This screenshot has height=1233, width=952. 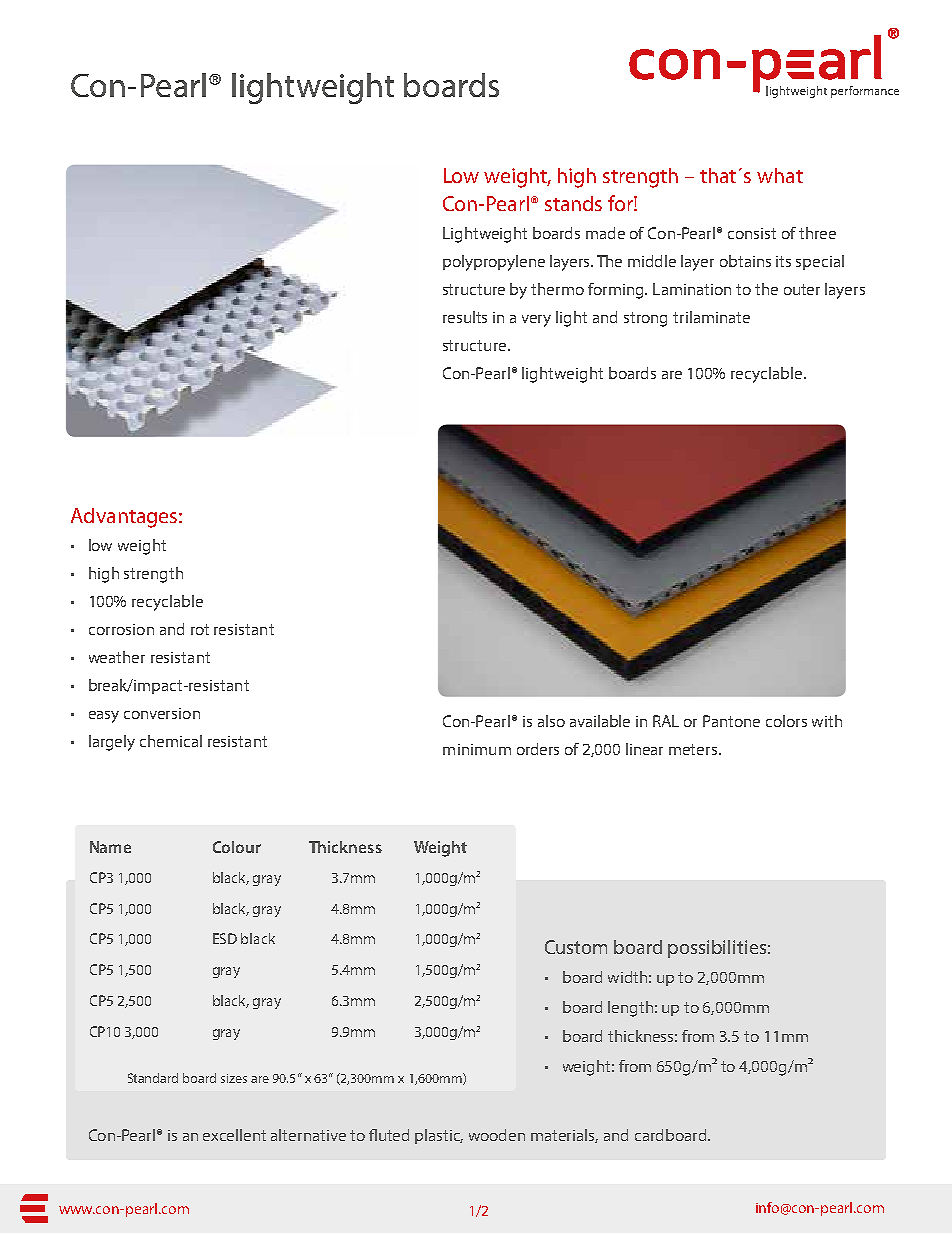 What do you see at coordinates (645, 319) in the screenshot?
I see `strong` at bounding box center [645, 319].
